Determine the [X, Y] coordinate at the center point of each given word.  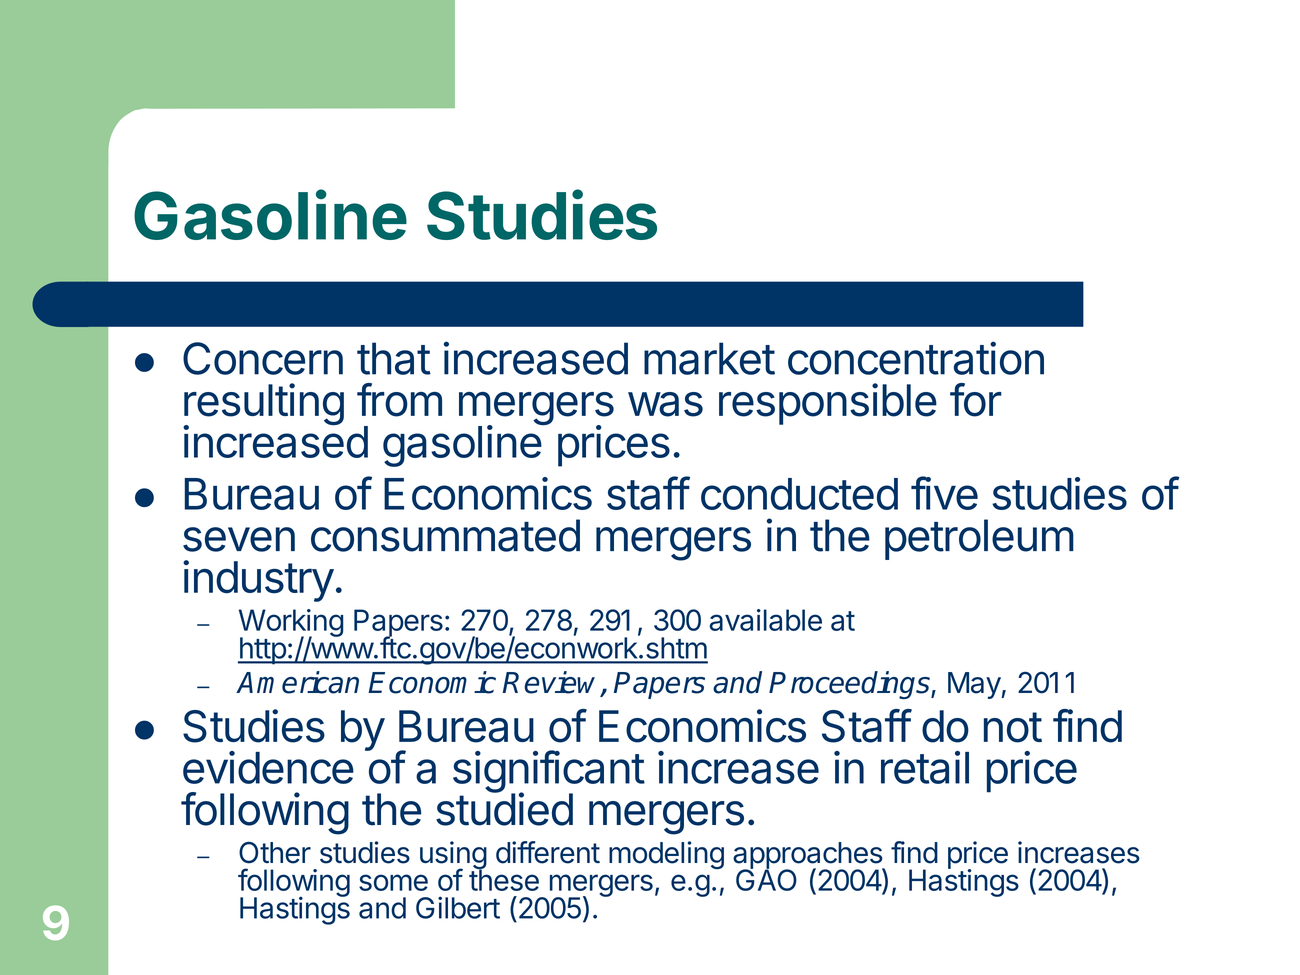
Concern [263, 358]
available [765, 620]
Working [291, 624]
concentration [916, 358]
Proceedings [850, 685]
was [665, 404]
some [393, 882]
